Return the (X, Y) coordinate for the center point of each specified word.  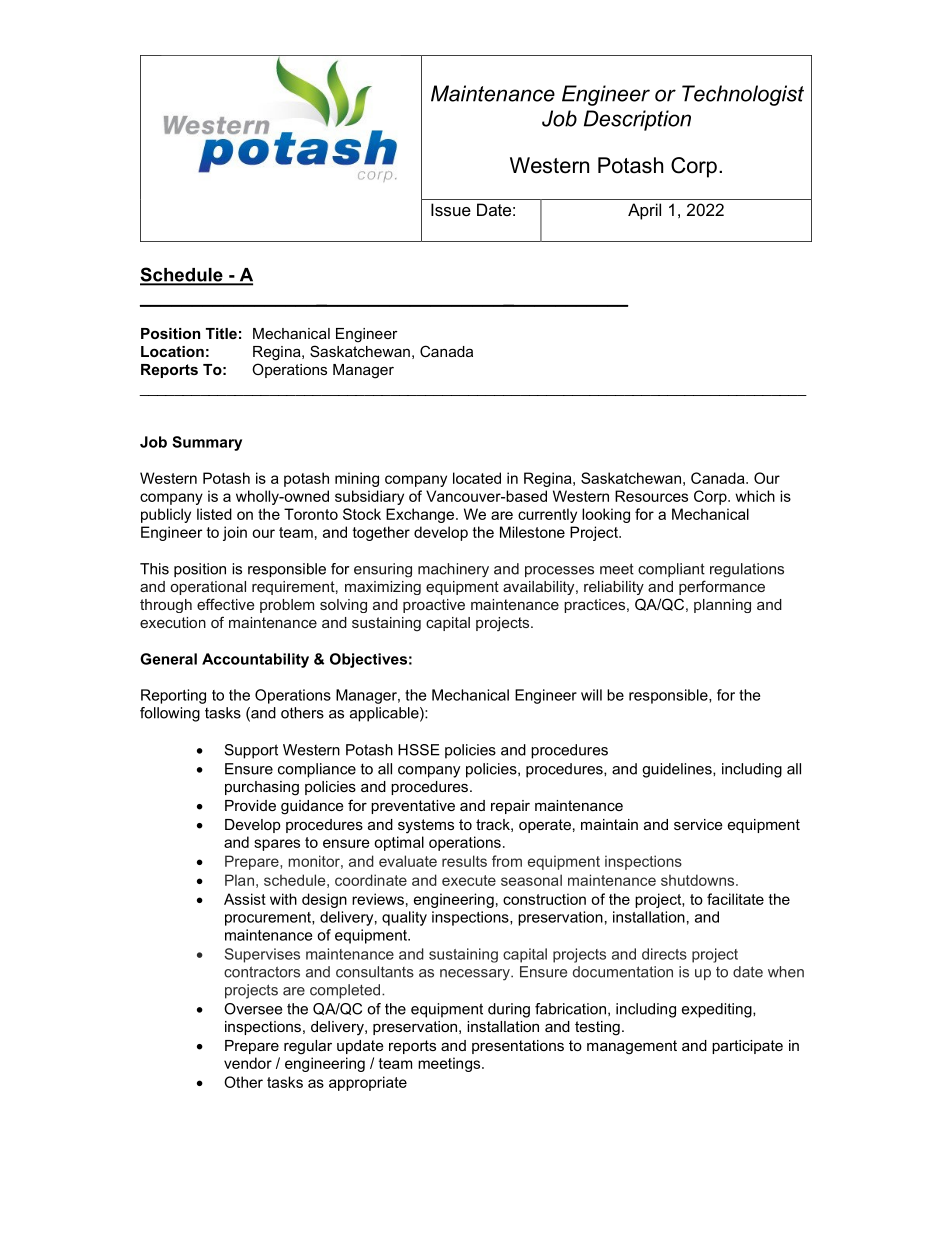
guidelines (678, 770)
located (477, 478)
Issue (451, 209)
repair (510, 807)
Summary (207, 443)
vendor (248, 1063)
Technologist (743, 95)
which (755, 496)
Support (251, 751)
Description (637, 120)
